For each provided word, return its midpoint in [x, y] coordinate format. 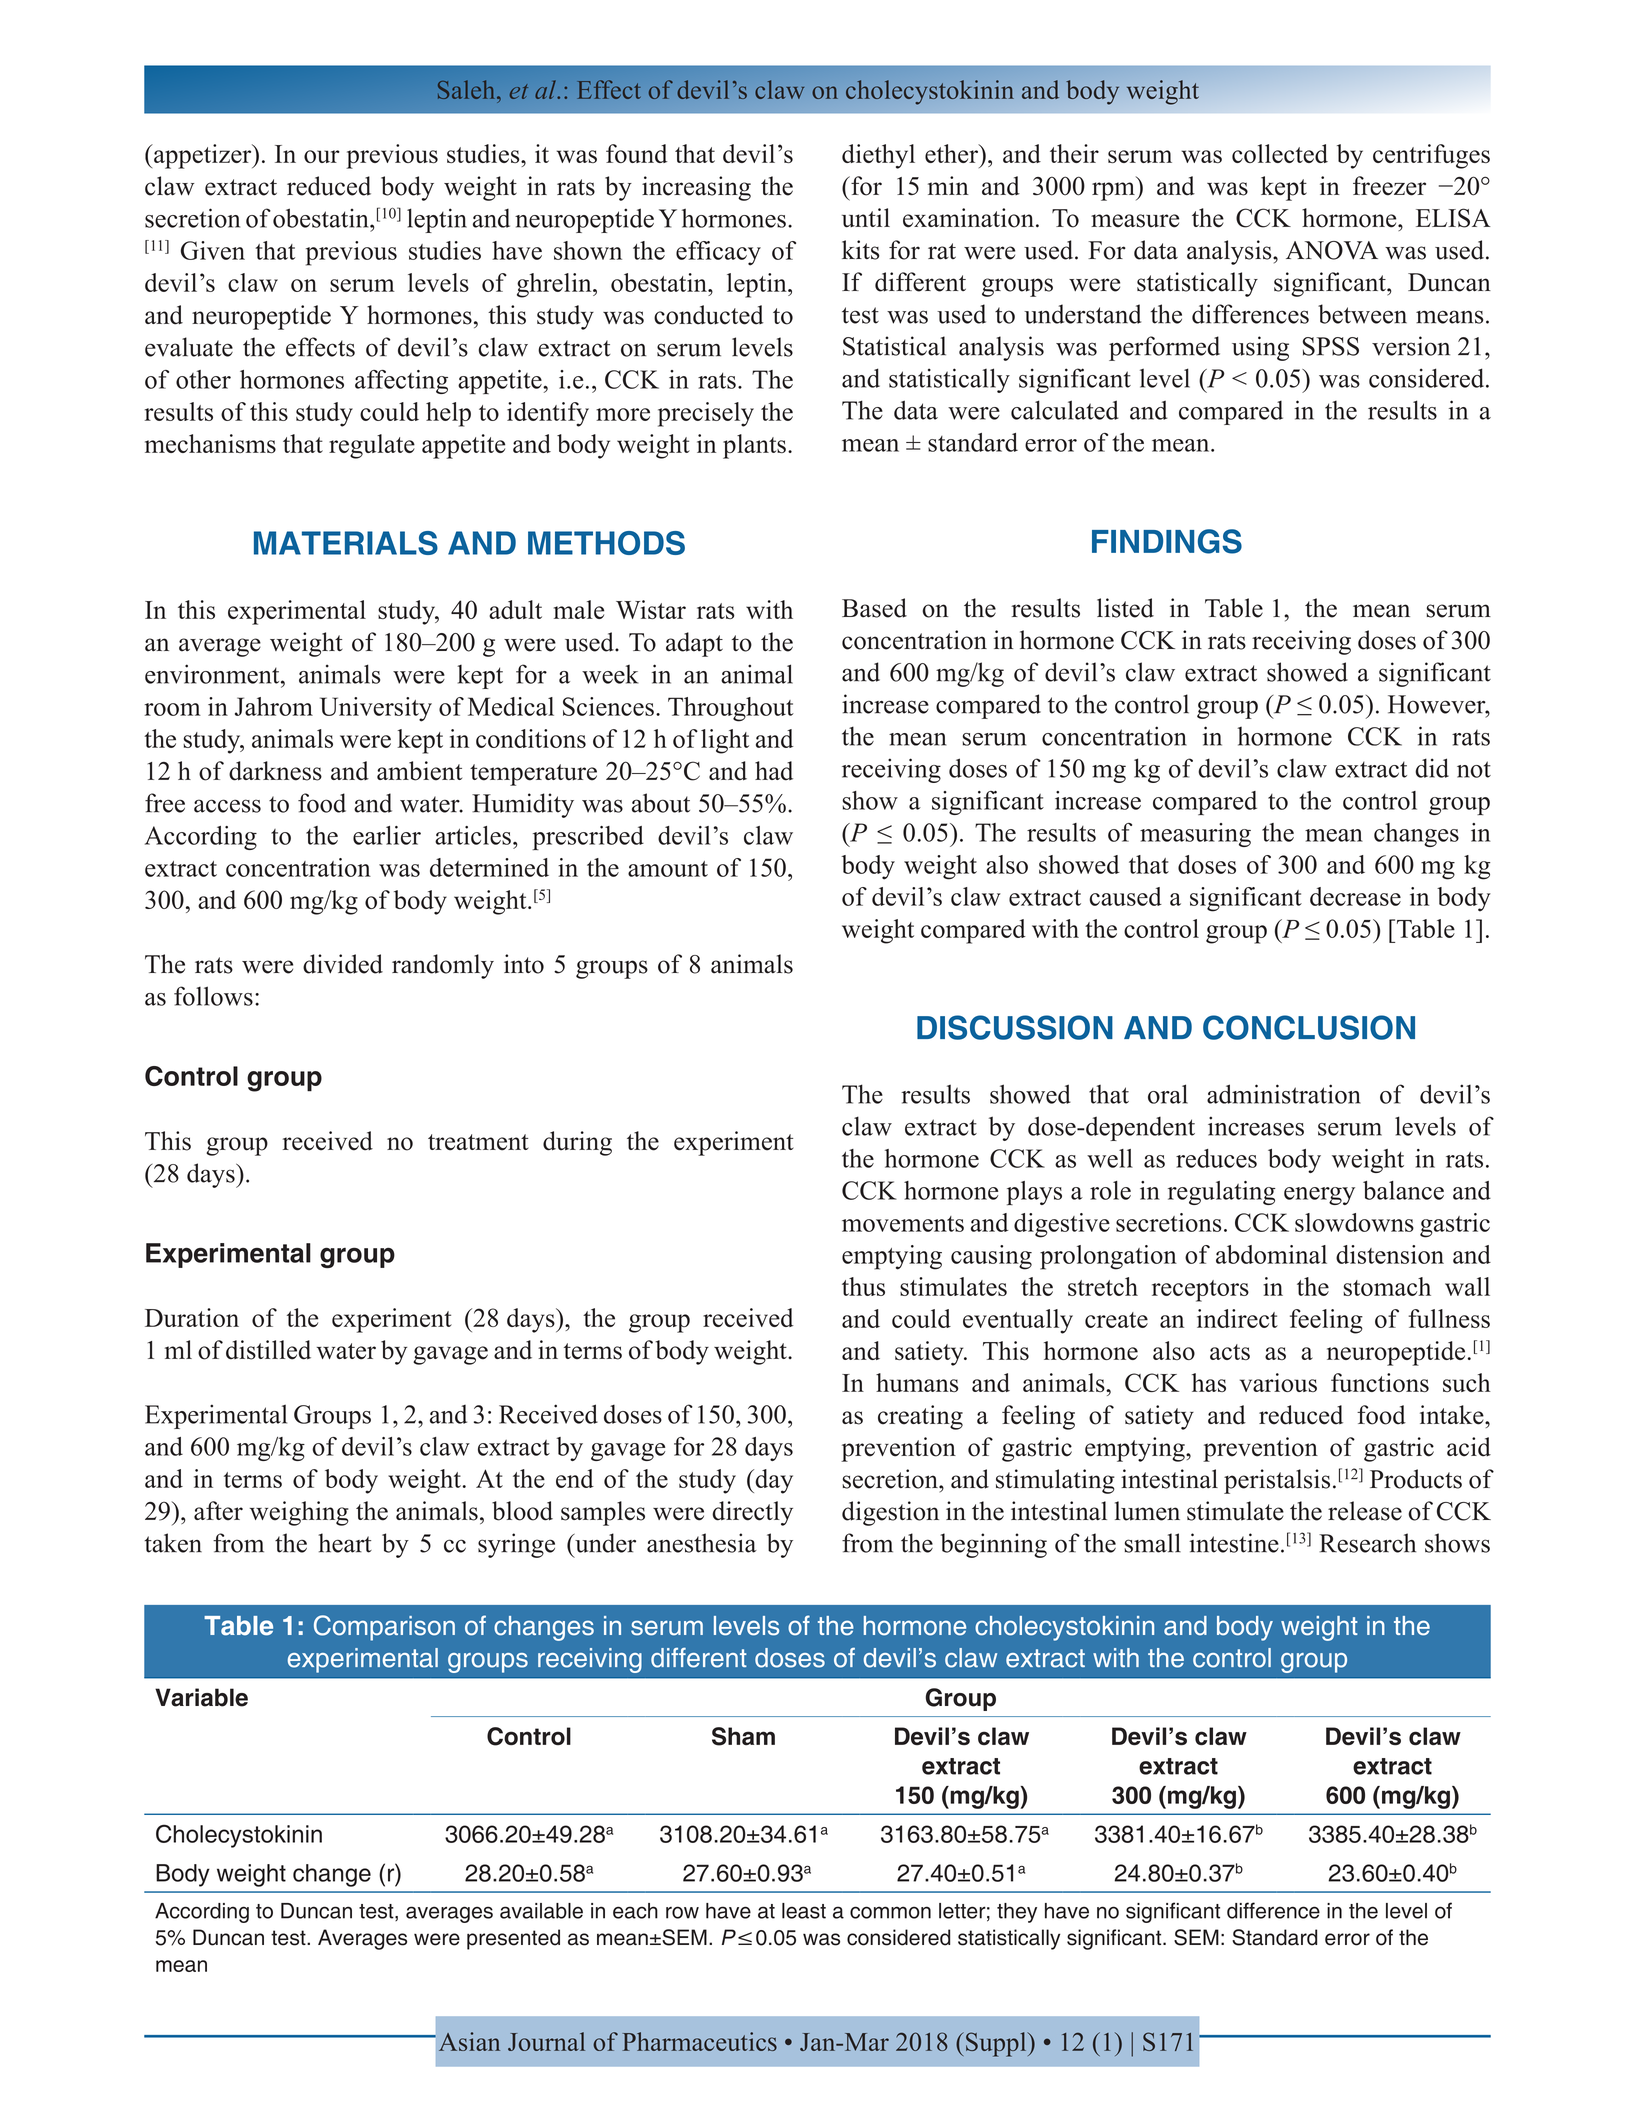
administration [1284, 1094]
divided [343, 964]
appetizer [203, 156]
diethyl [878, 156]
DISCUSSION [1015, 1027]
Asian [469, 2041]
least [804, 1911]
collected [1280, 153]
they [1017, 1913]
